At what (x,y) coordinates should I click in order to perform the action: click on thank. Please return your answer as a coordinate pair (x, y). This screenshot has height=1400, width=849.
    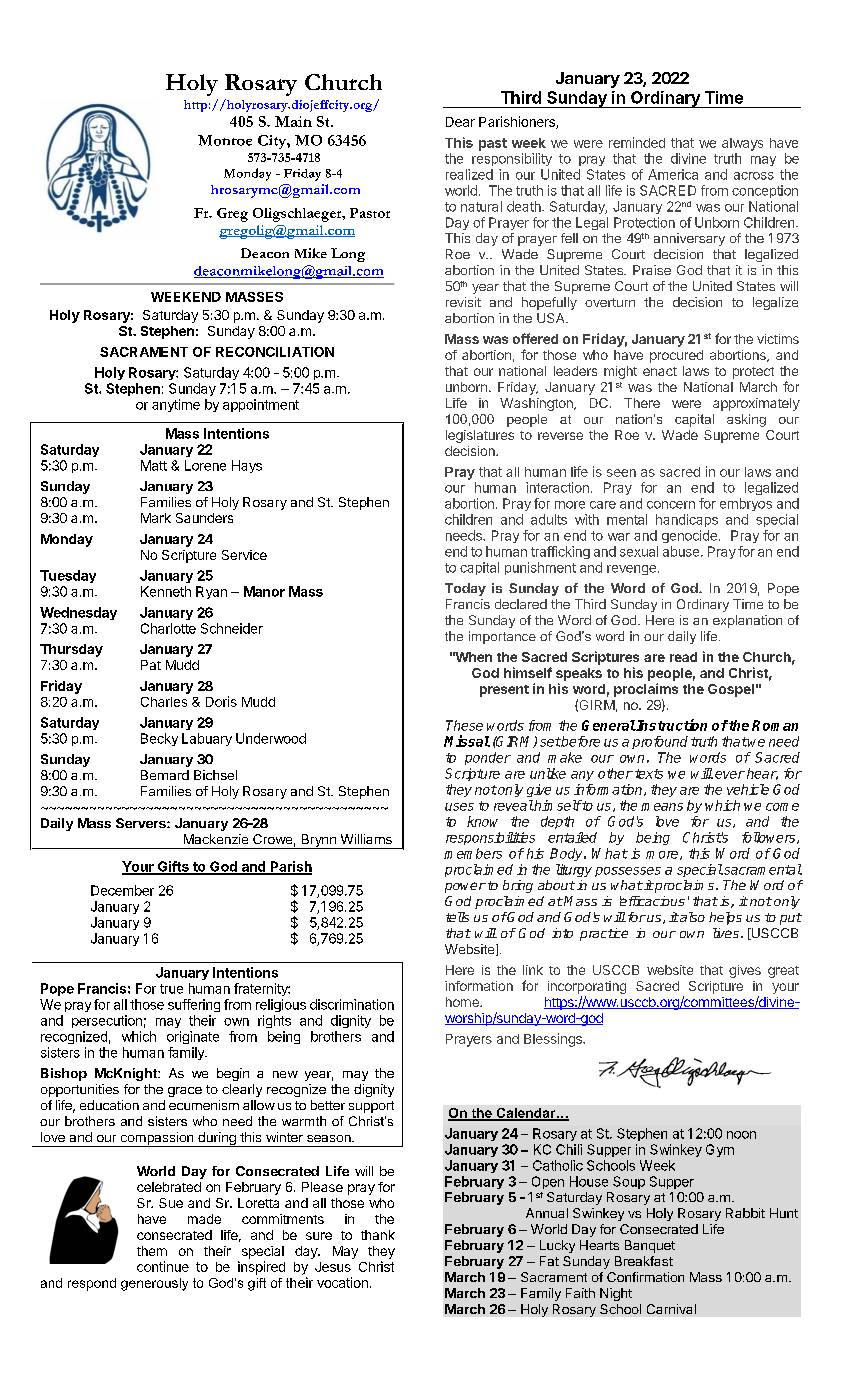
    Looking at the image, I should click on (378, 1235).
